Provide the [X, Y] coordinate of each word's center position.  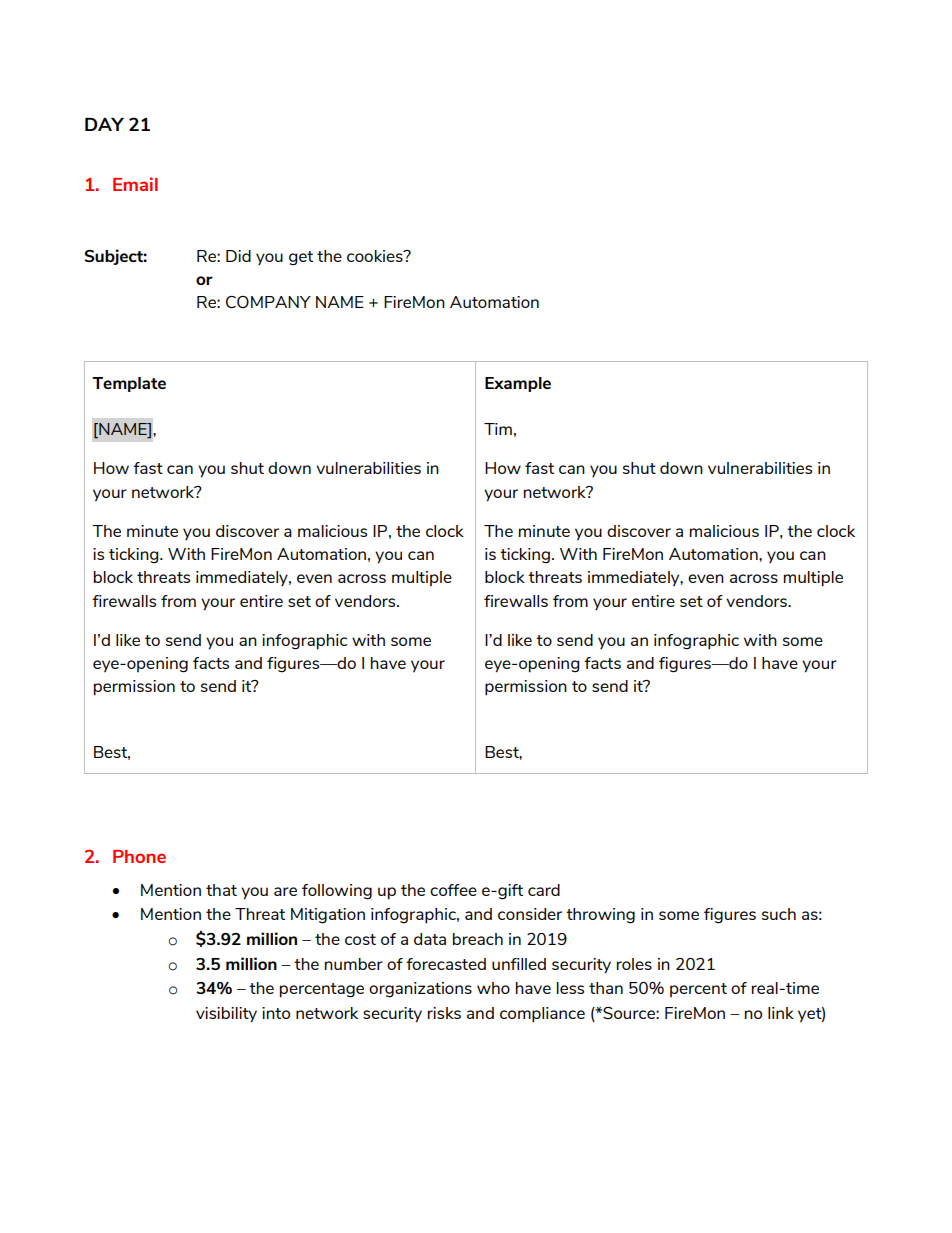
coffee [453, 890]
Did [238, 256]
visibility [226, 1015]
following [337, 892]
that [221, 890]
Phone [139, 856]
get [301, 258]
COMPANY [268, 302]
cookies [376, 256]
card [544, 890]
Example [518, 384]
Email [135, 184]
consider [530, 914]
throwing [600, 916]
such [779, 914]
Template [129, 384]
